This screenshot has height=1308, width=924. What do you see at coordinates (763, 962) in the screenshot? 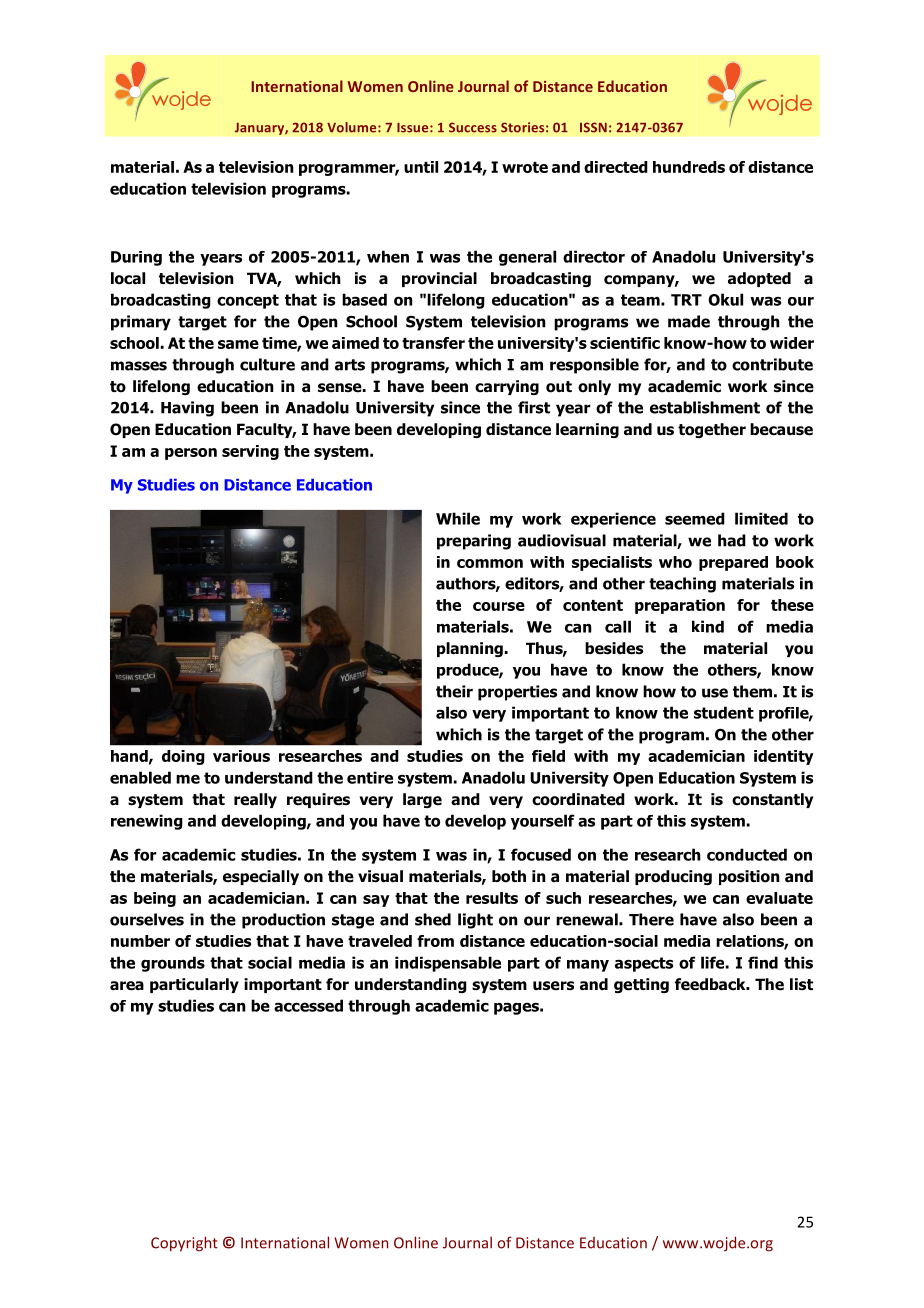
I see `find` at bounding box center [763, 962].
